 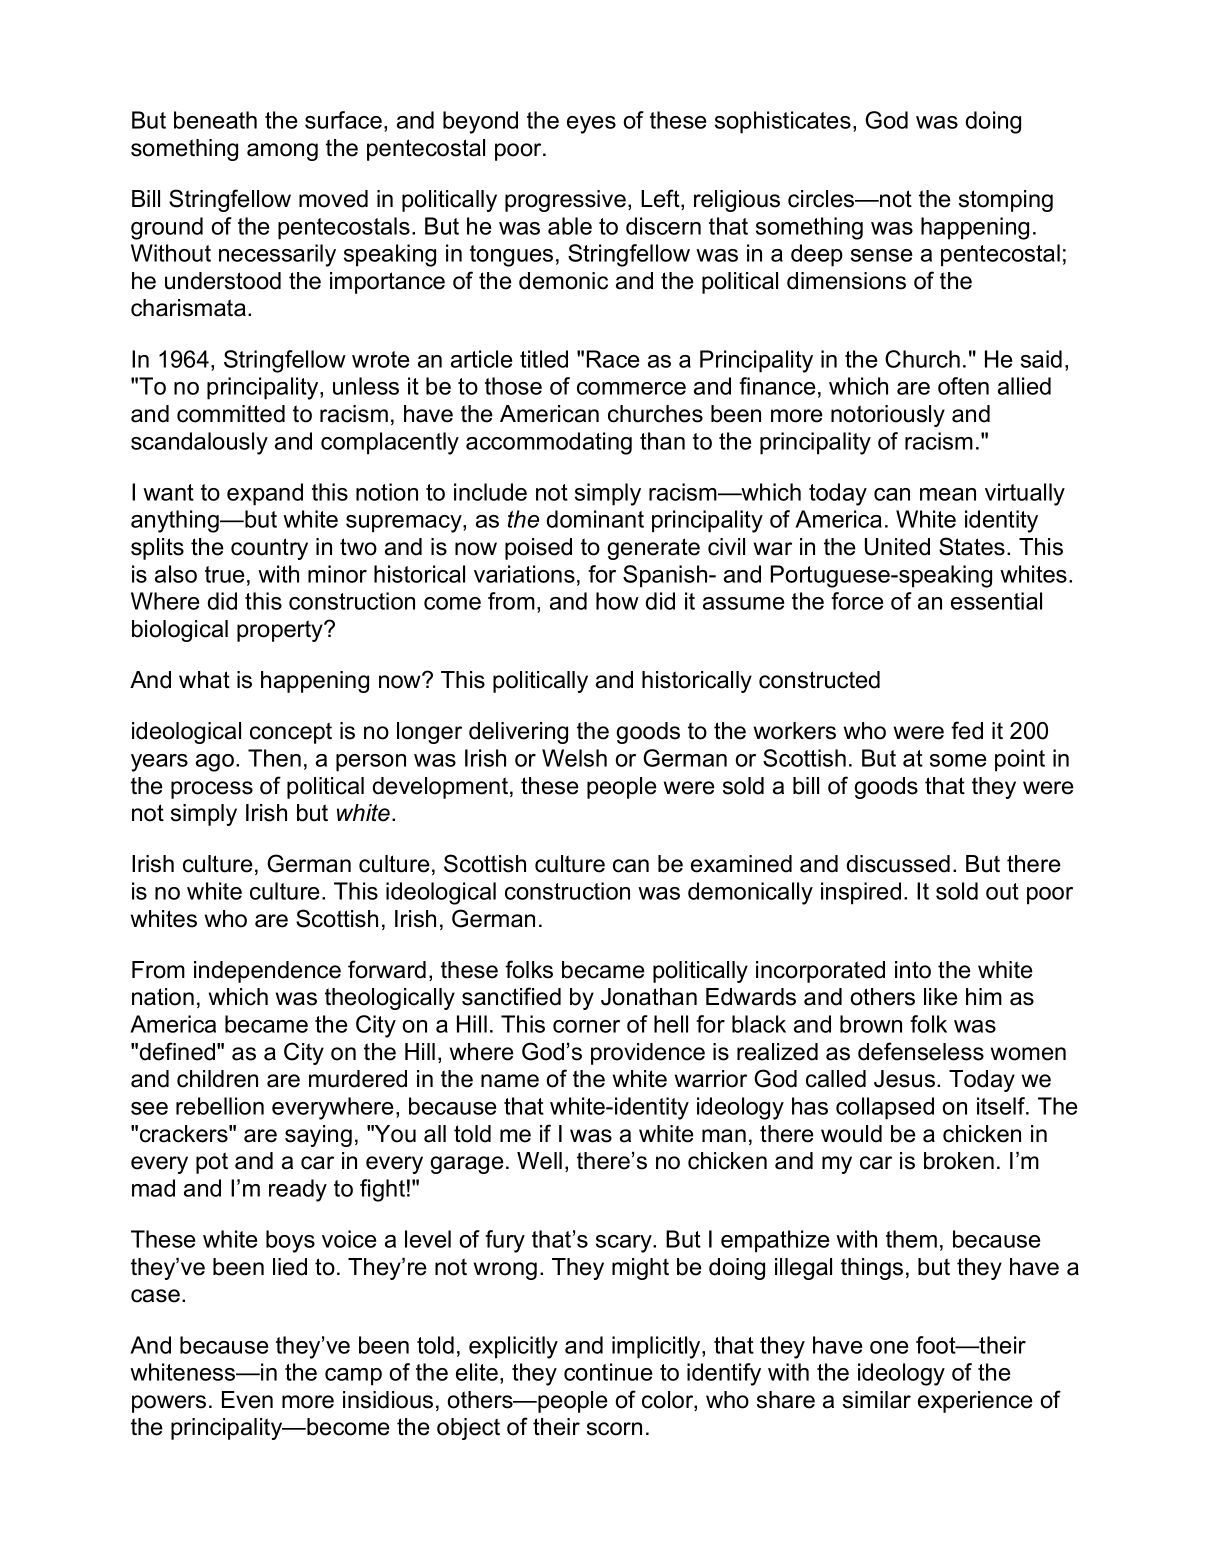 I want to click on Welsh, so click(x=574, y=758).
